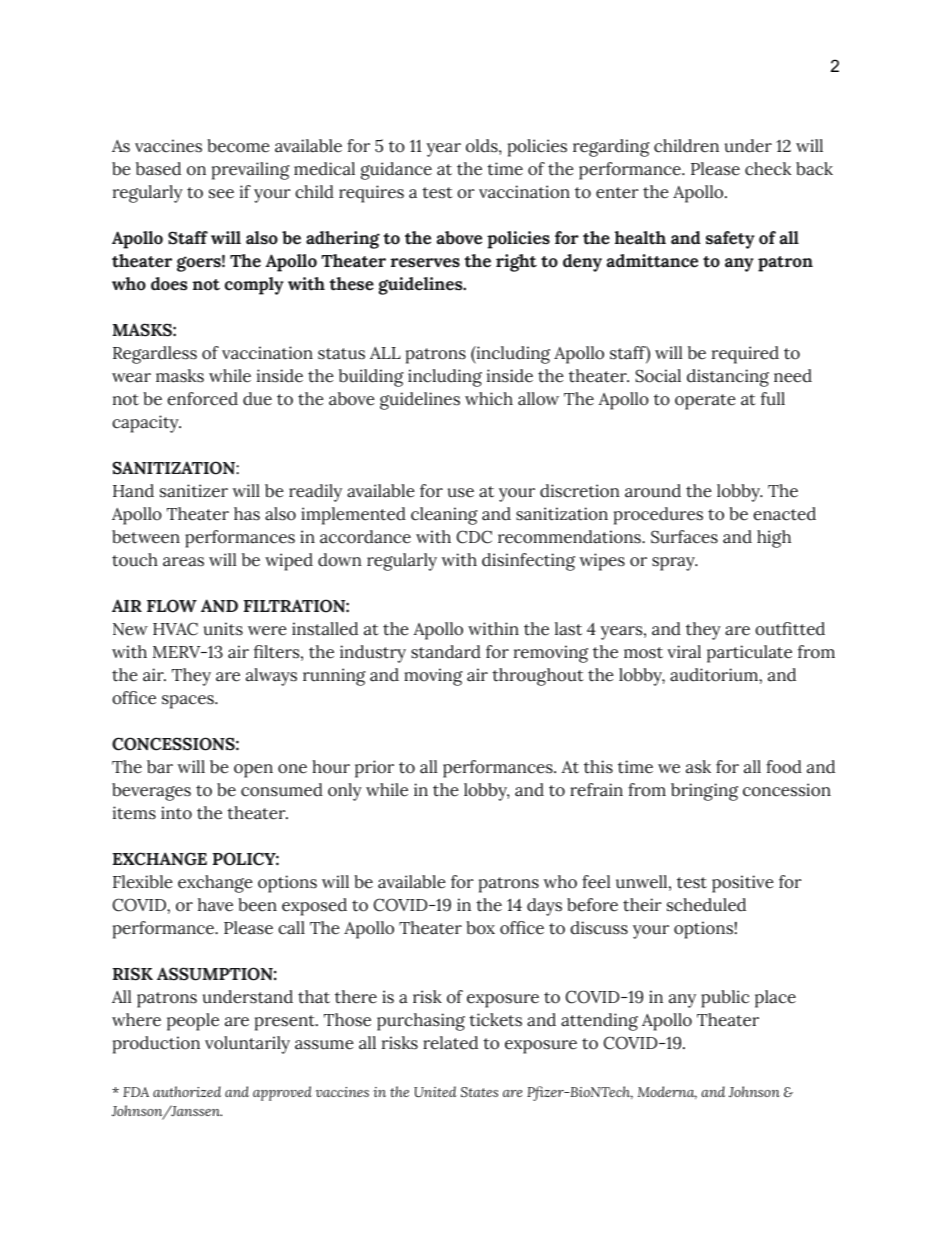 Image resolution: width=952 pixels, height=1233 pixels. Describe the element at coordinates (705, 402) in the screenshot. I see `operate` at that location.
